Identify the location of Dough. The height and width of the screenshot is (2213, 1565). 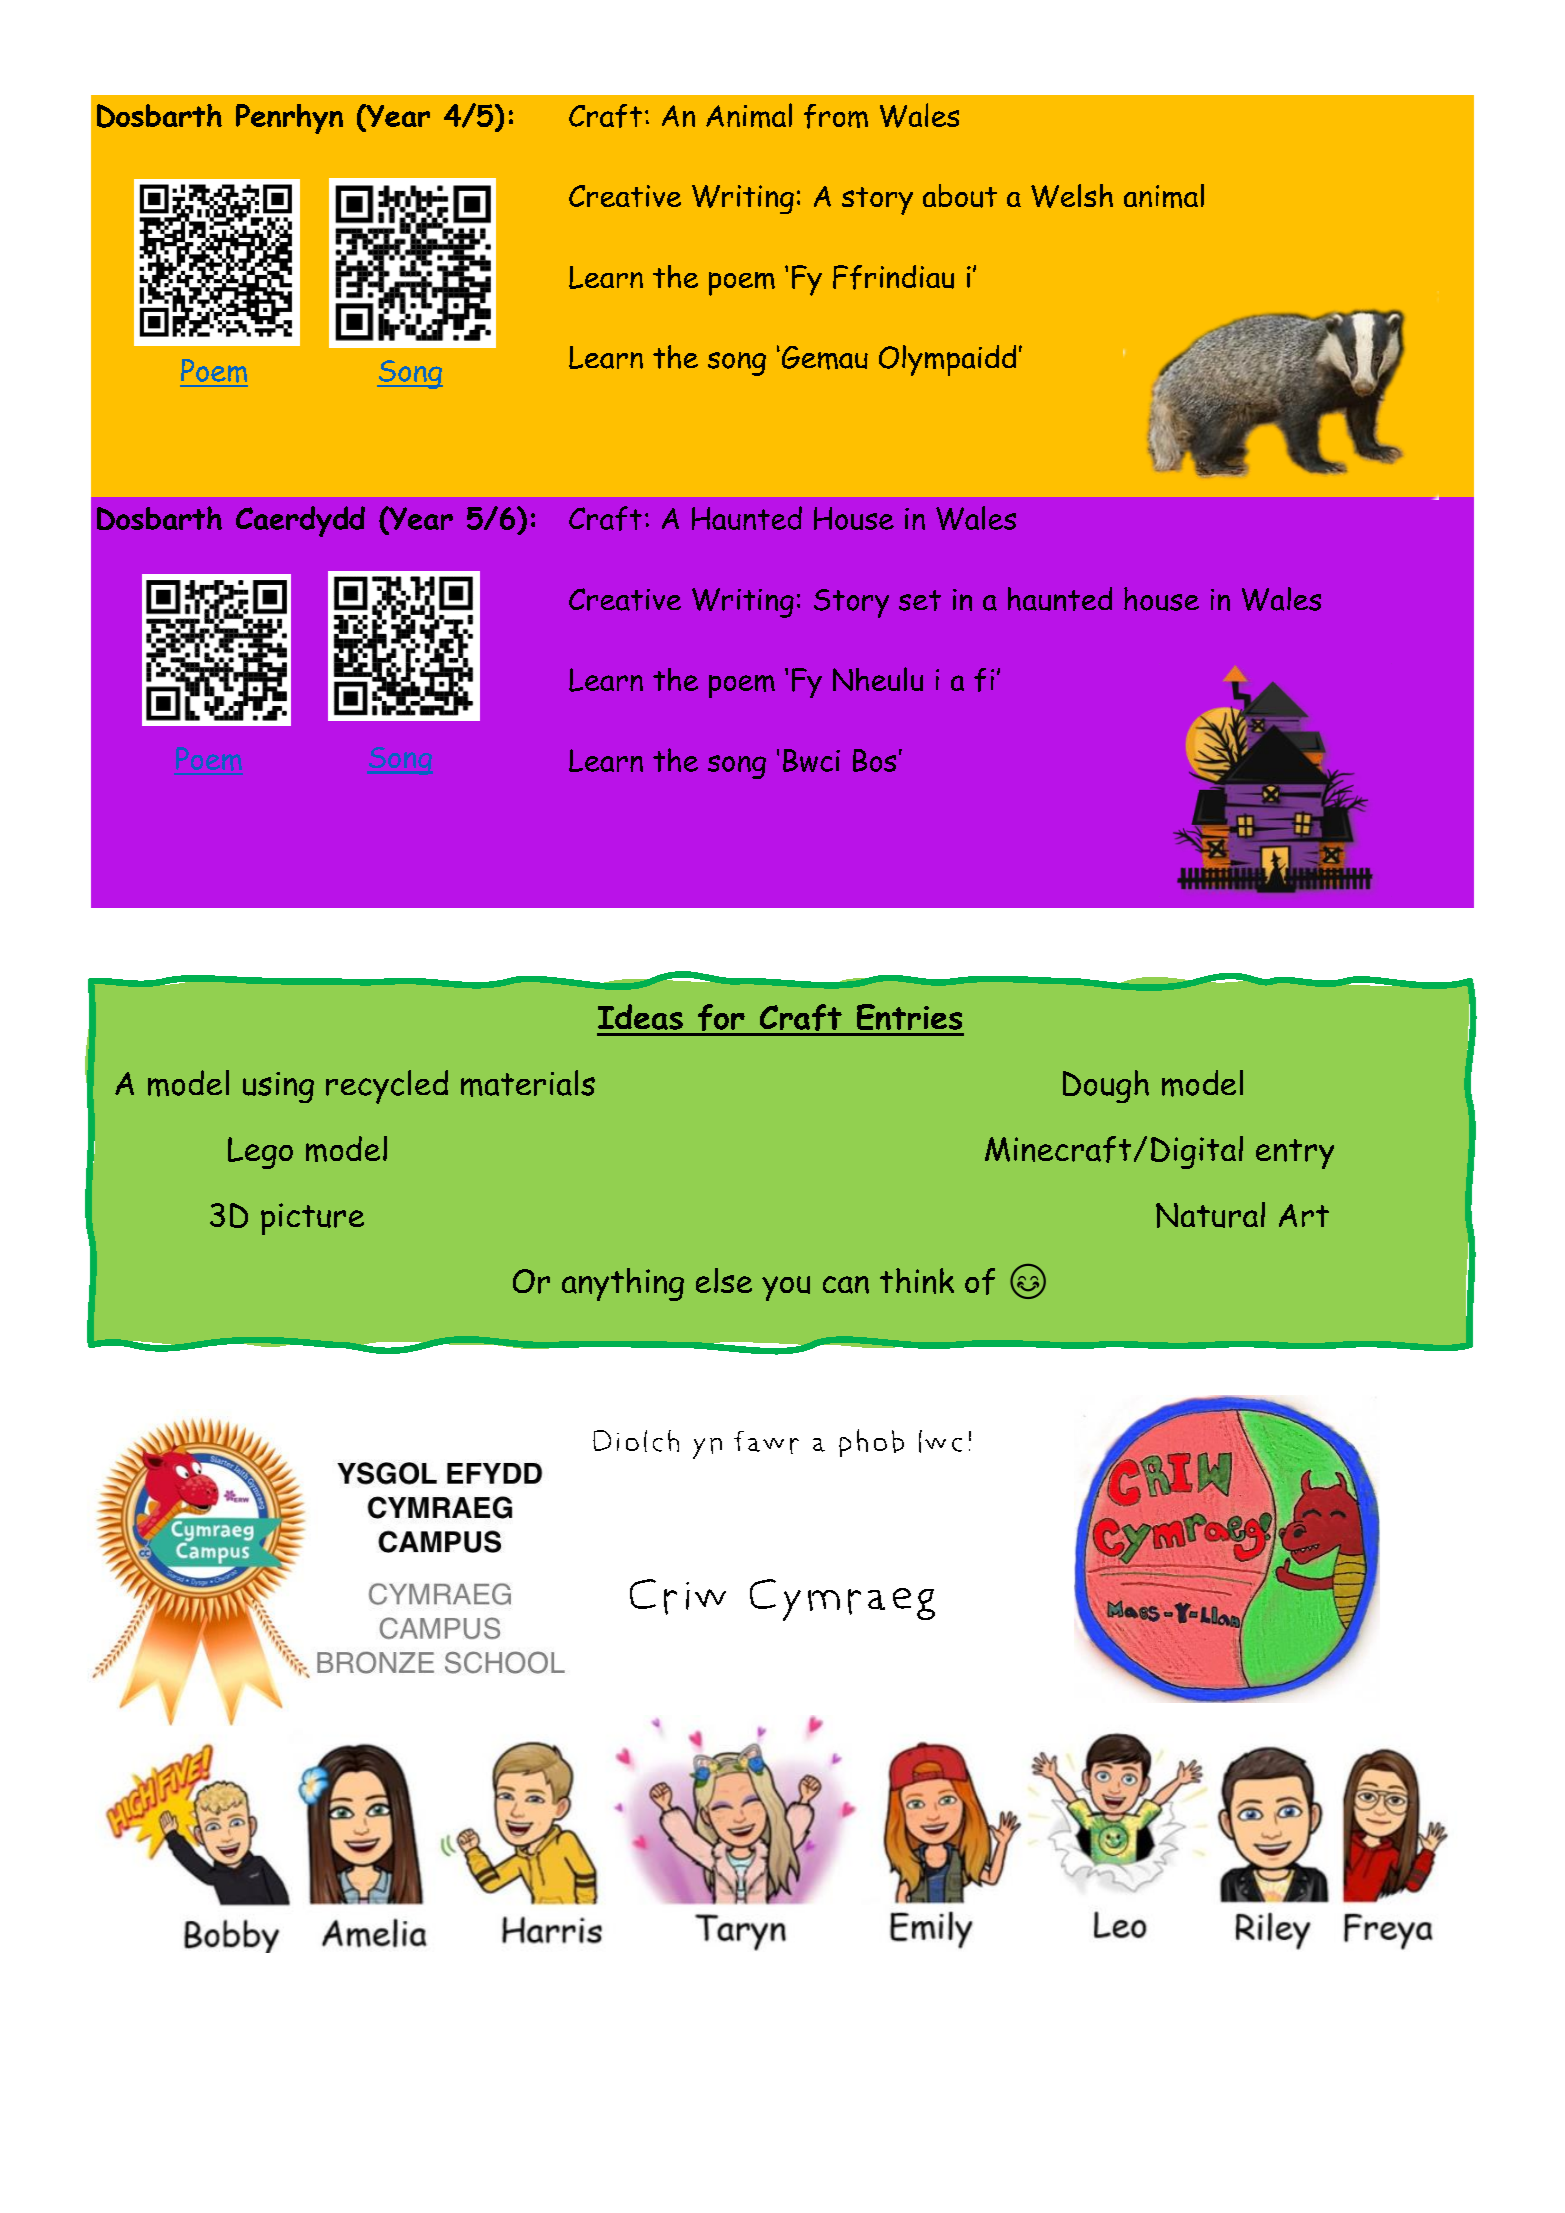
(1106, 1086).
